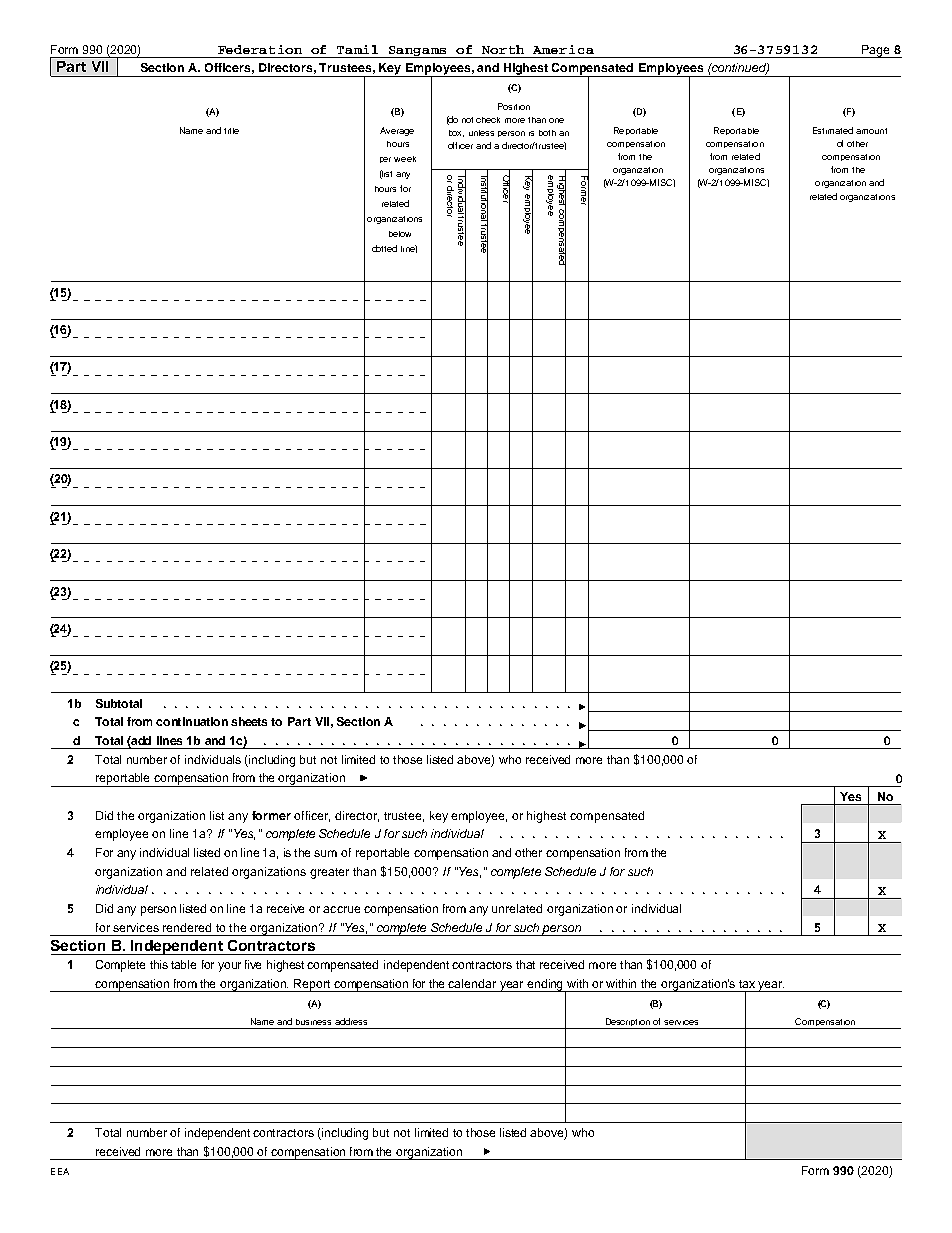 This screenshot has width=952, height=1233. Describe the element at coordinates (514, 106) in the screenshot. I see `Position` at that location.
